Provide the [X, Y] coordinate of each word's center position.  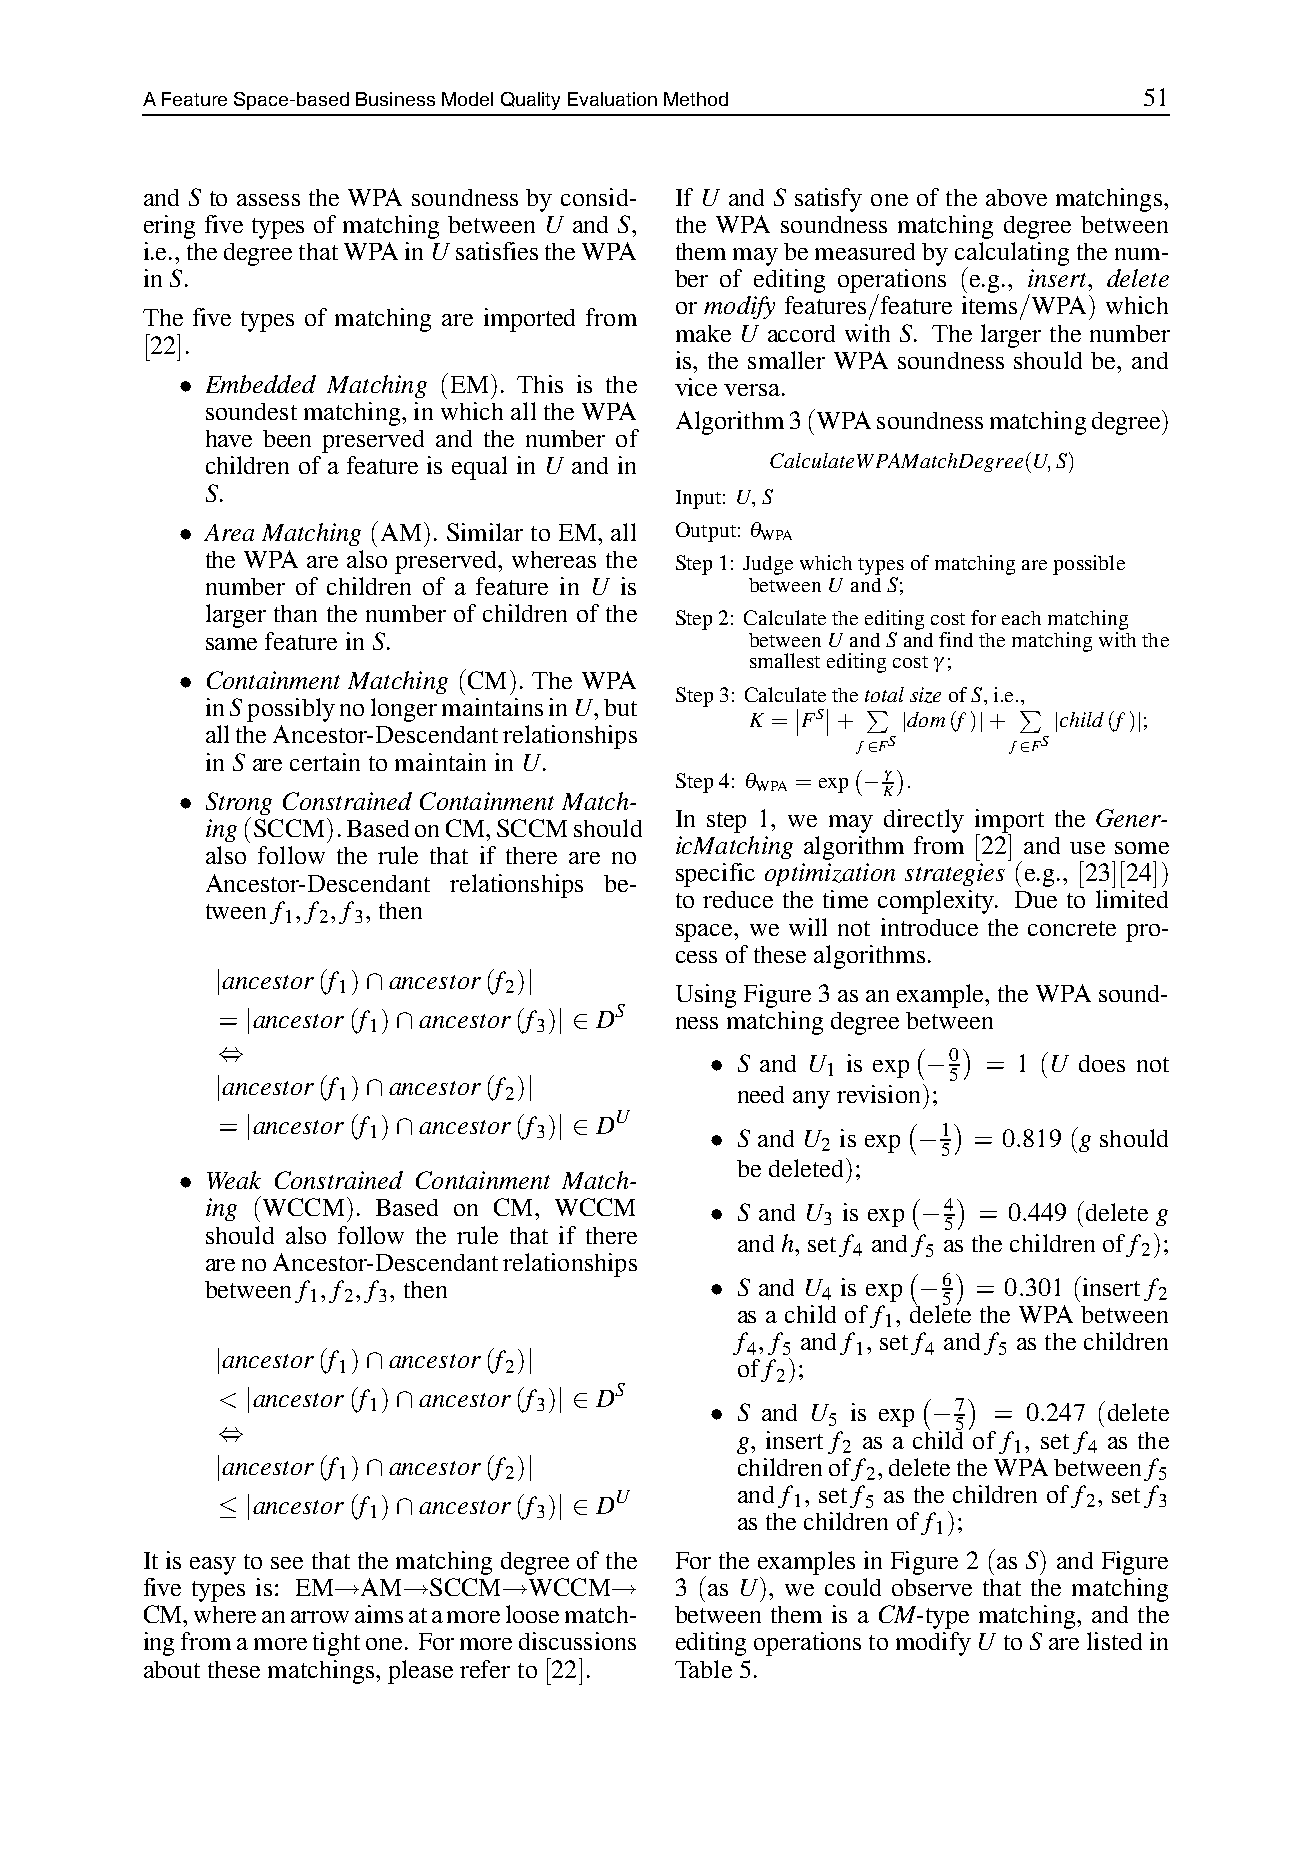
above [1016, 197]
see [287, 1563]
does [1102, 1063]
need [761, 1094]
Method [696, 99]
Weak [234, 1180]
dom [926, 719]
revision [878, 1094]
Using [706, 996]
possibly [291, 710]
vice [696, 387]
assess [268, 200]
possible [1089, 565]
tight [336, 1644]
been [287, 438]
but [620, 707]
